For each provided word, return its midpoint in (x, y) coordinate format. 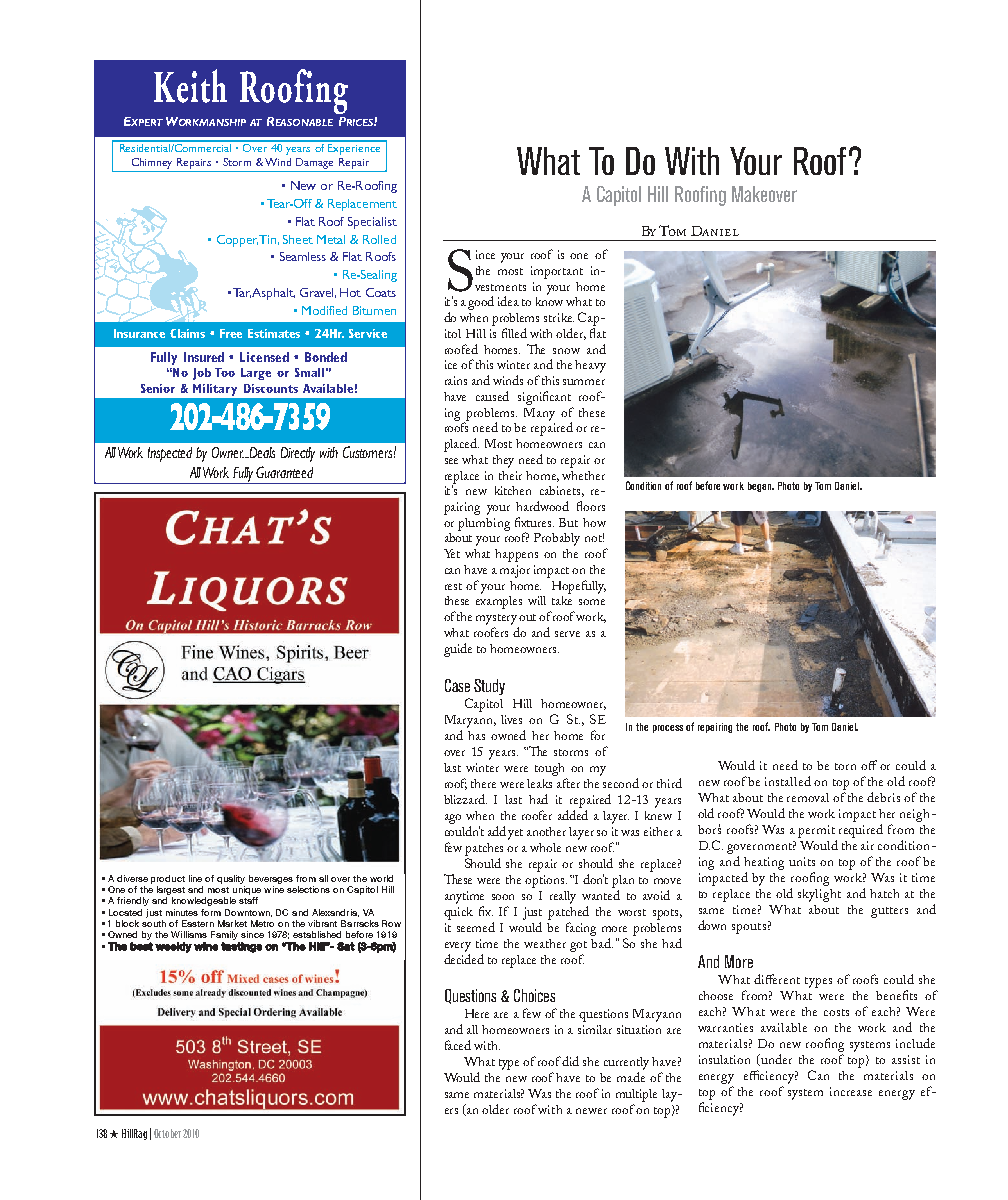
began (760, 487)
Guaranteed (284, 472)
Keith (190, 86)
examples (499, 601)
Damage (314, 163)
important (557, 272)
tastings (241, 947)
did (570, 1061)
